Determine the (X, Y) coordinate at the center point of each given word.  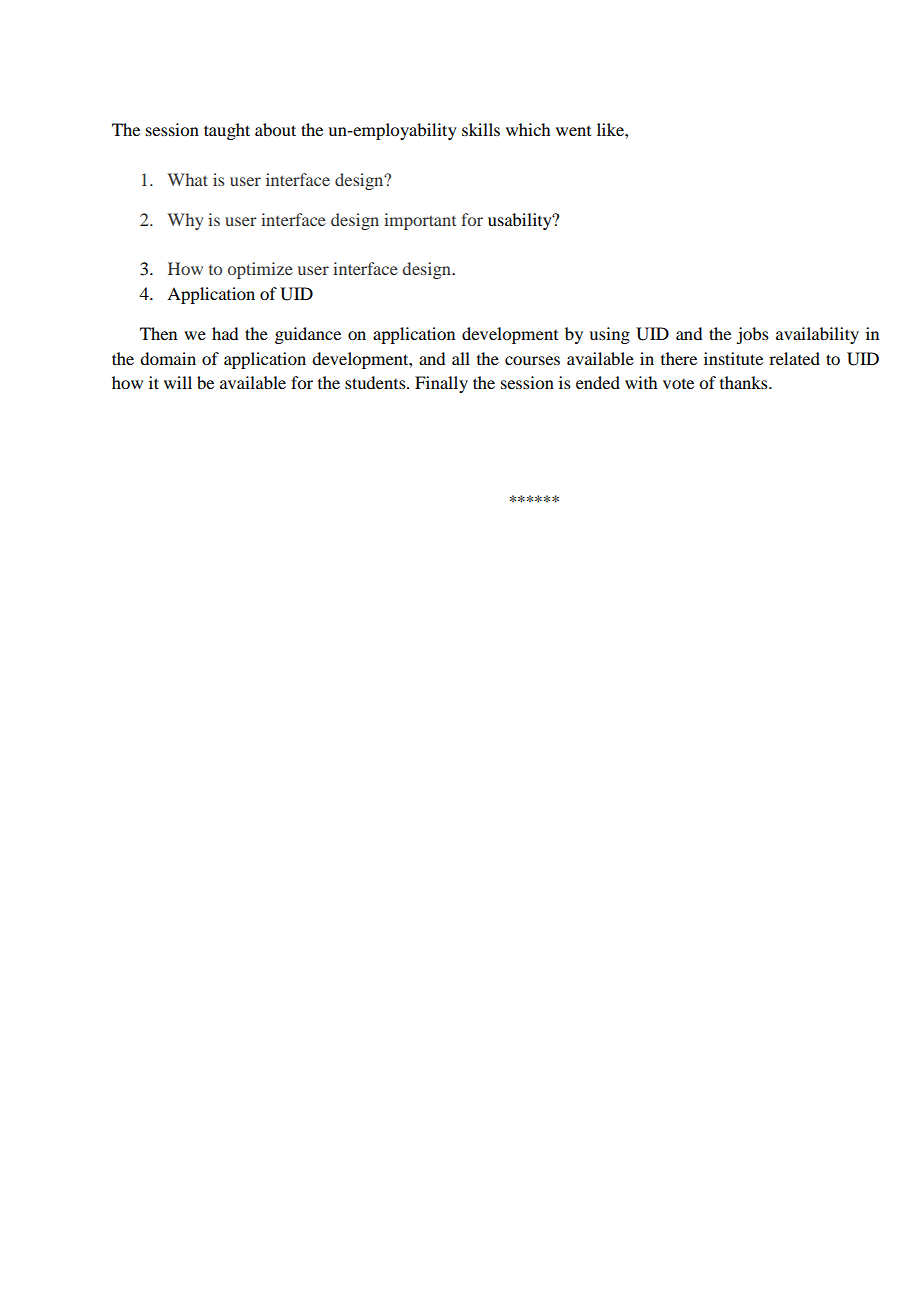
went (573, 131)
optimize (260, 270)
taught (227, 131)
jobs (752, 335)
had (225, 333)
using (609, 335)
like (611, 129)
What (188, 179)
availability (817, 335)
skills (481, 129)
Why (185, 221)
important (420, 221)
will (178, 382)
